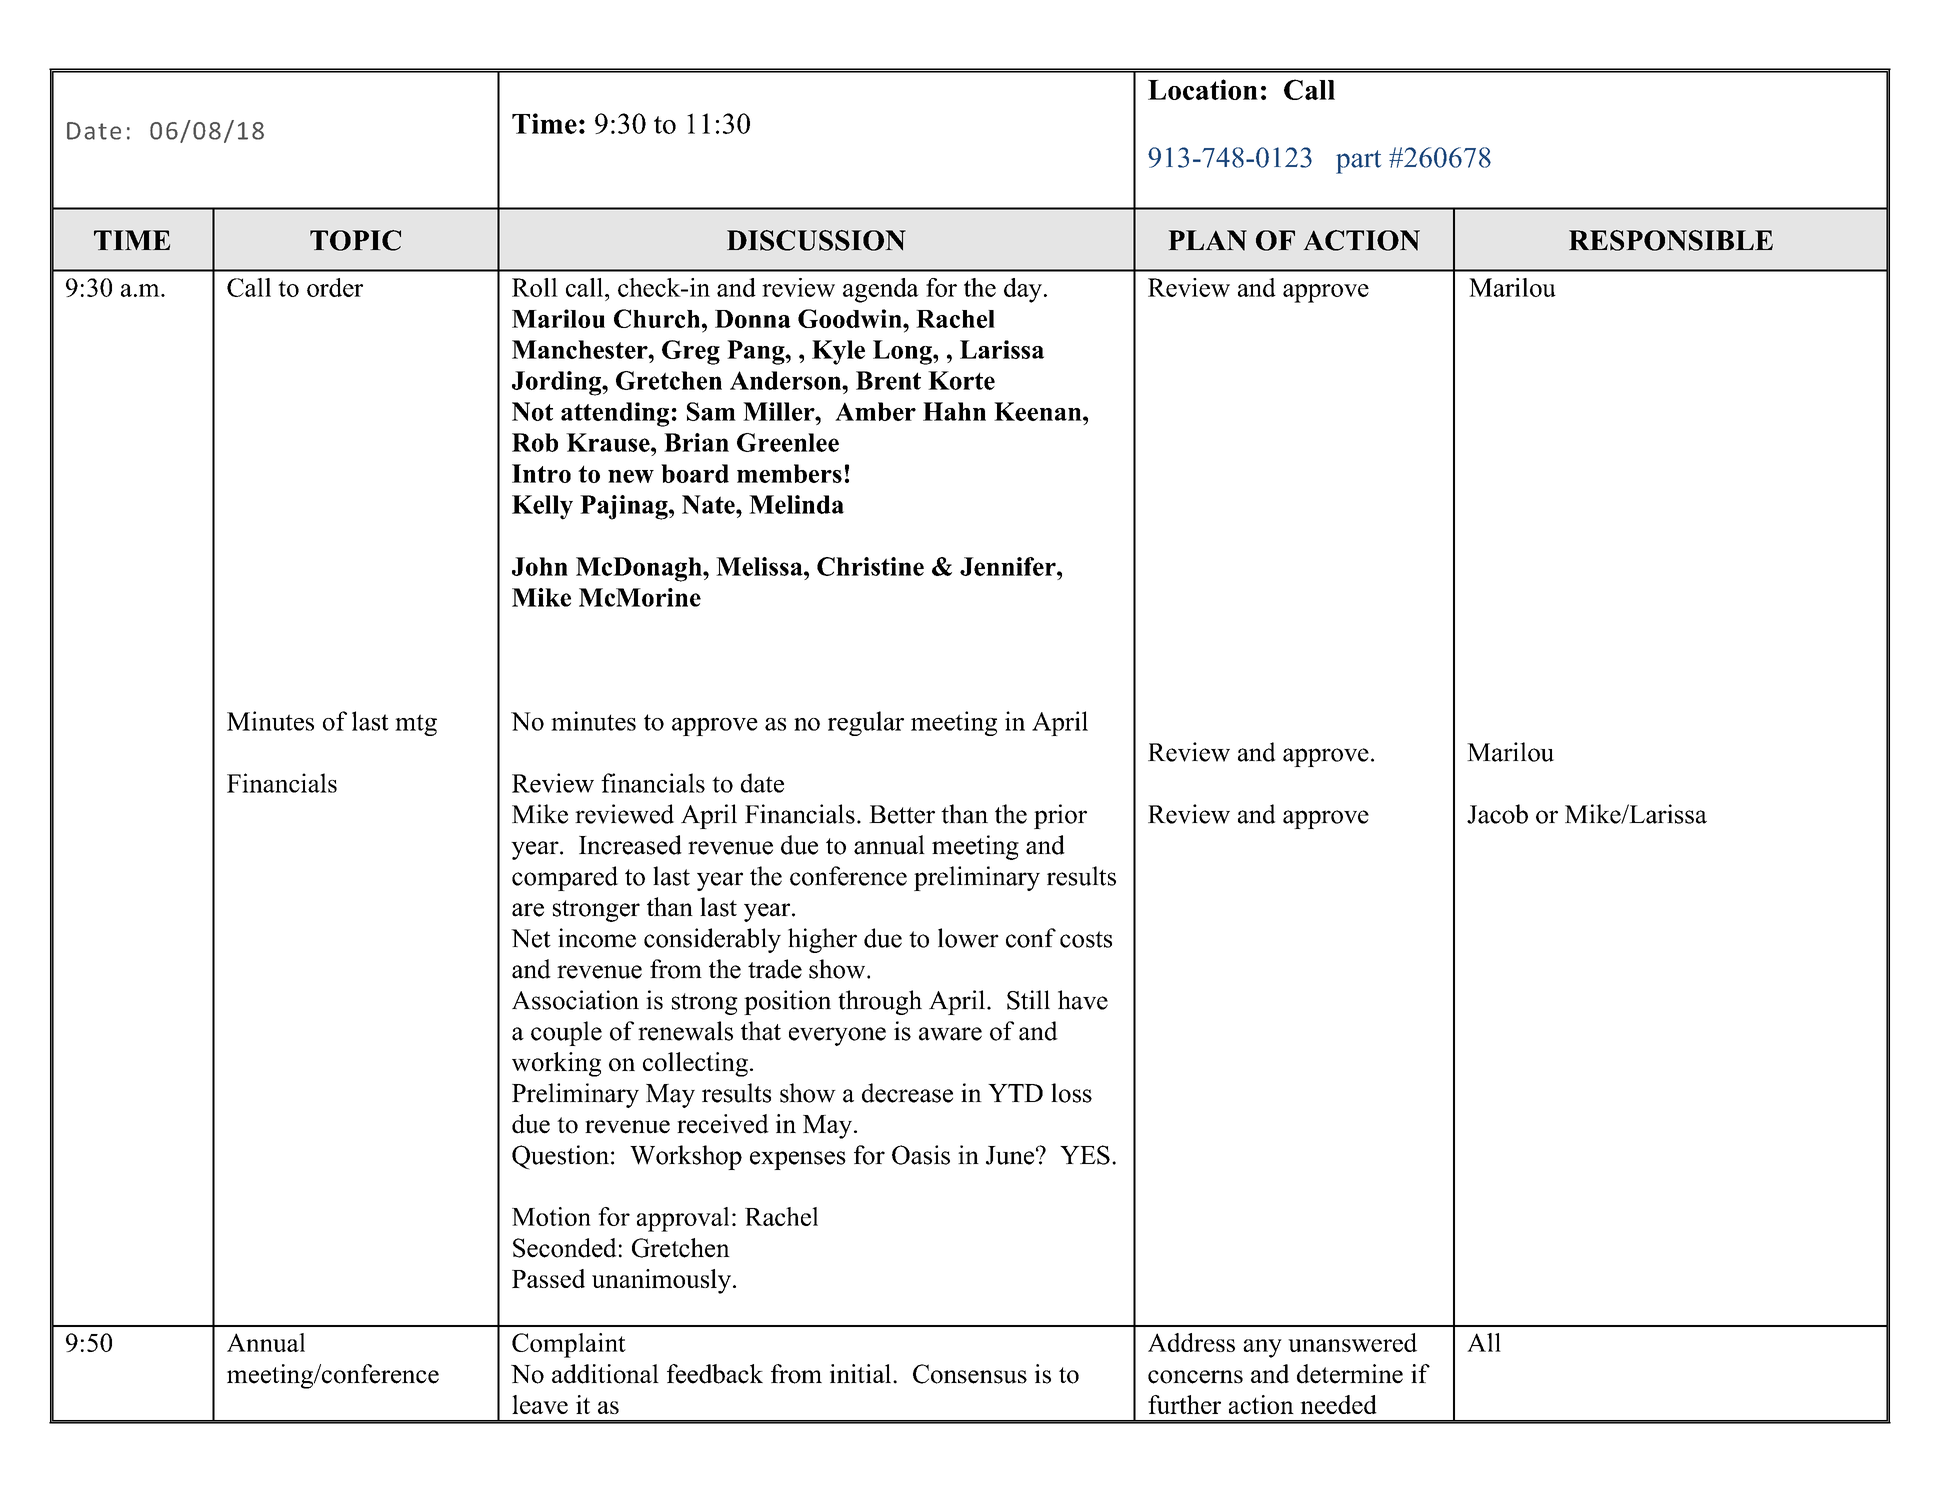 The image size is (1940, 1499). What do you see at coordinates (556, 1064) in the screenshot?
I see `working` at bounding box center [556, 1064].
